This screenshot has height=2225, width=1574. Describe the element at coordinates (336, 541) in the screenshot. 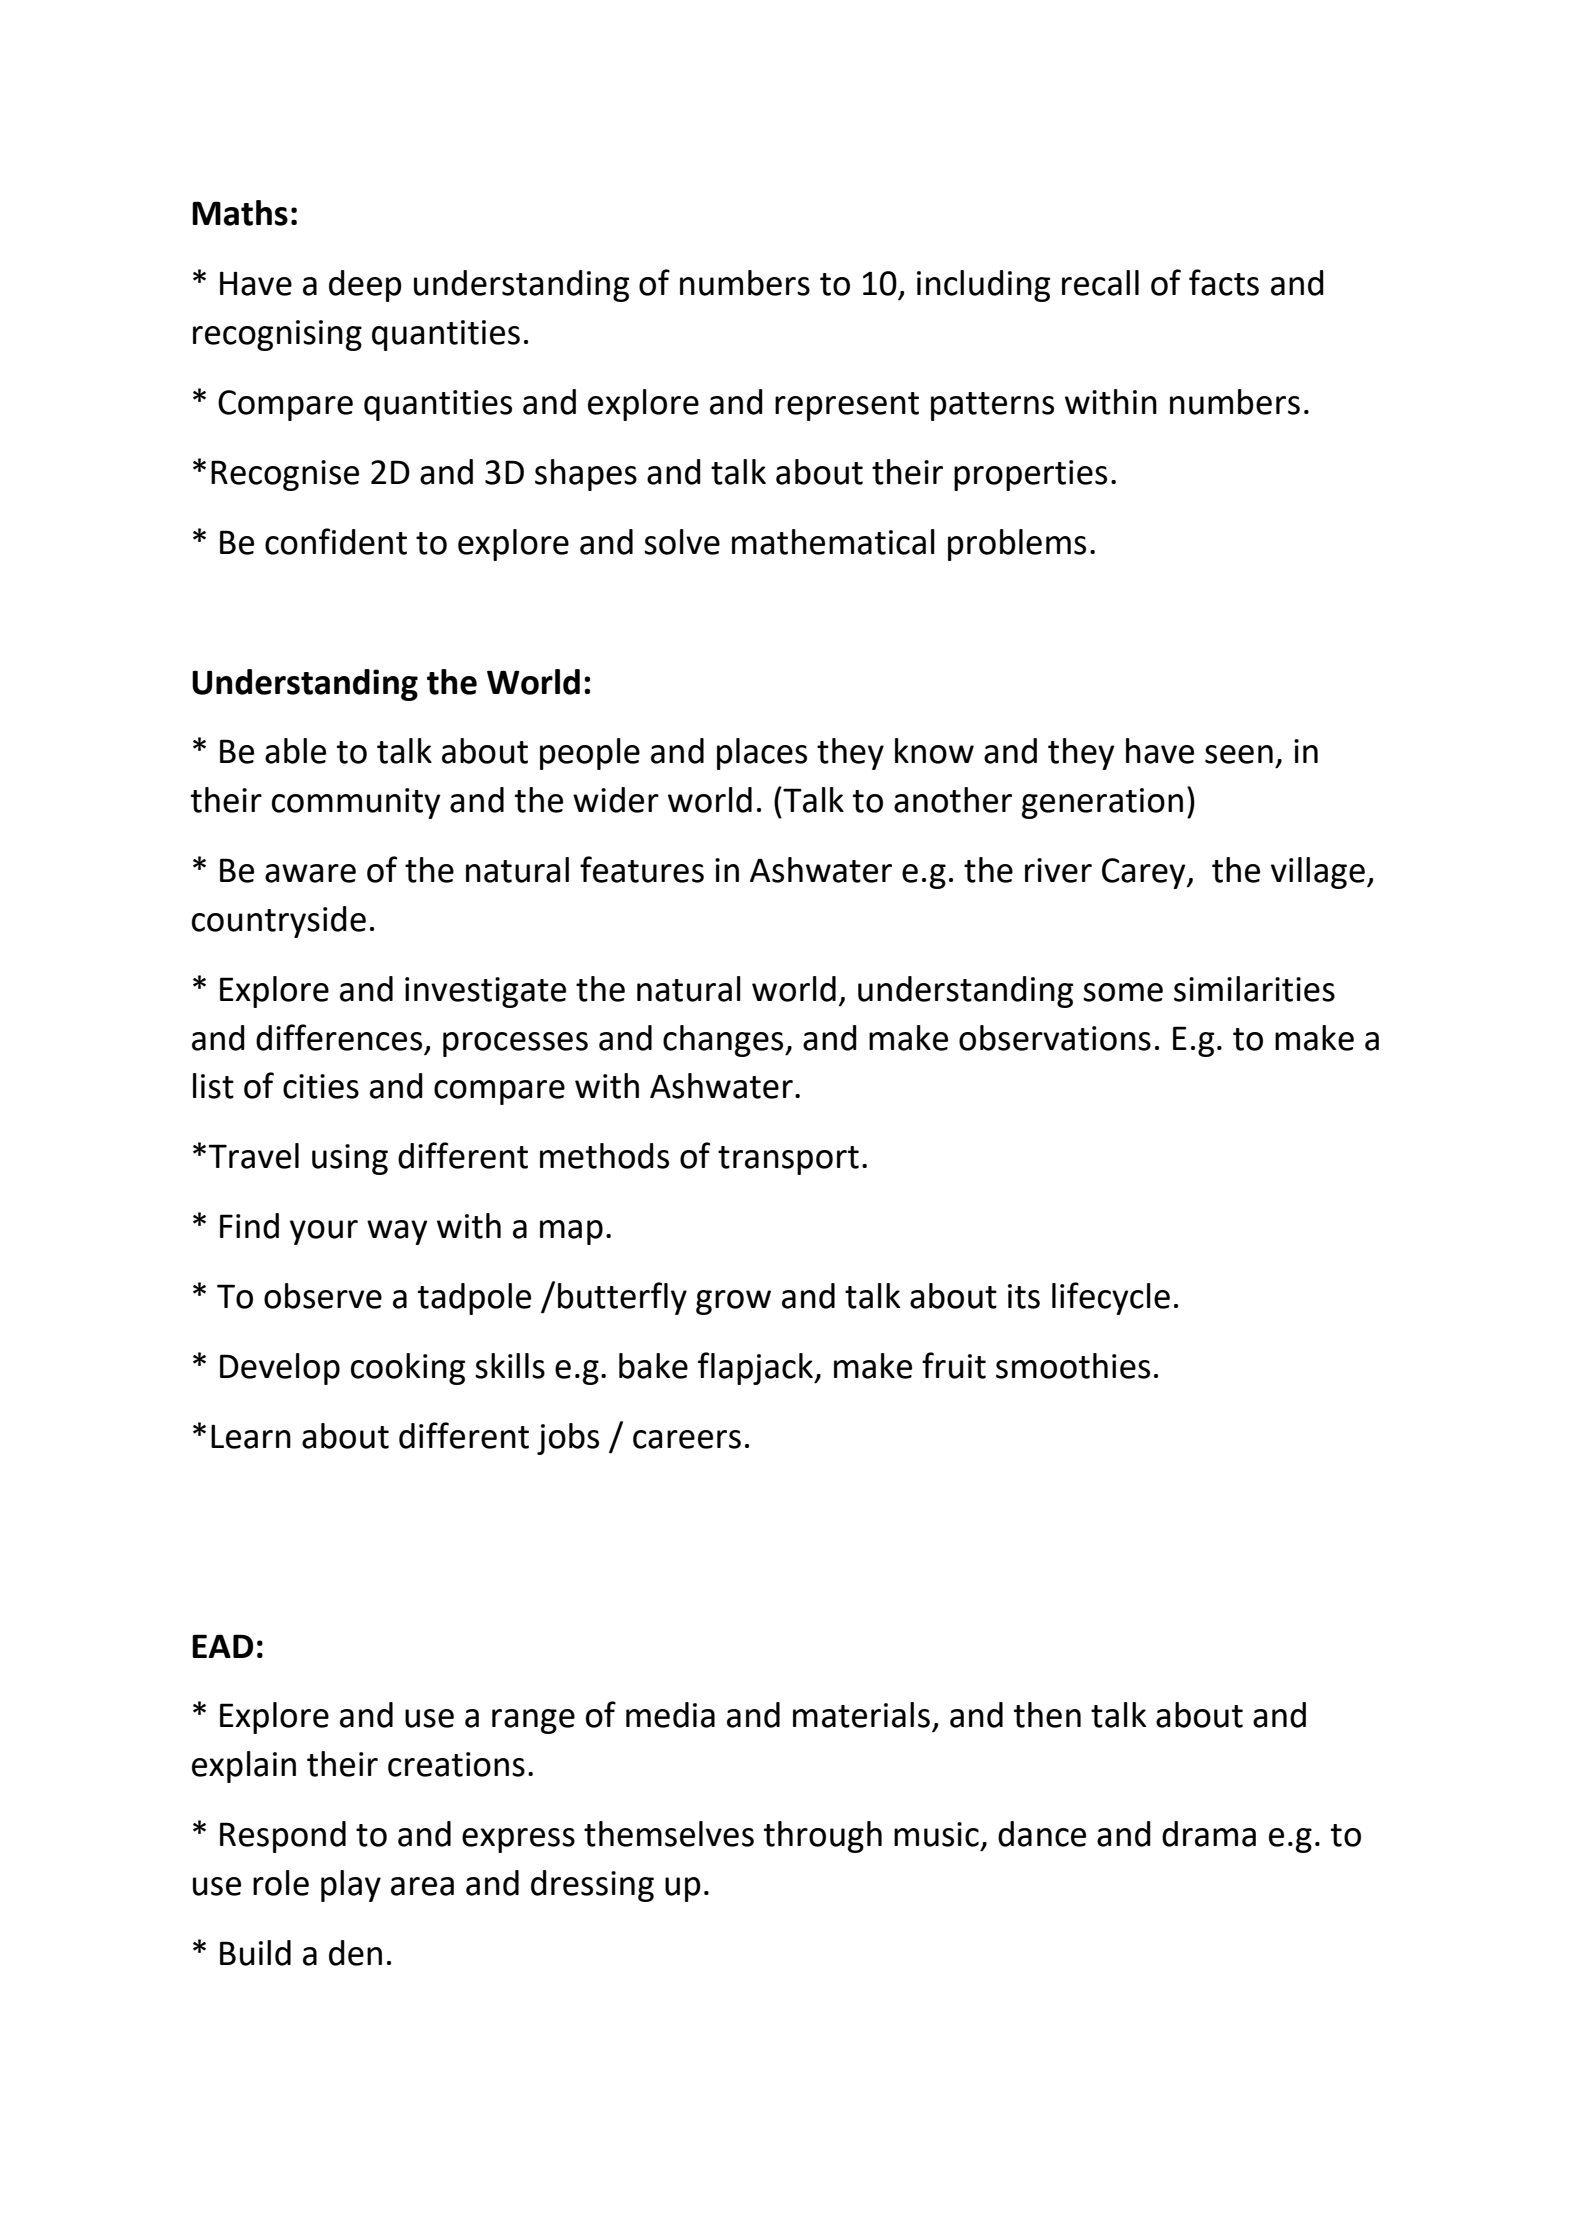

I see `confident` at that location.
